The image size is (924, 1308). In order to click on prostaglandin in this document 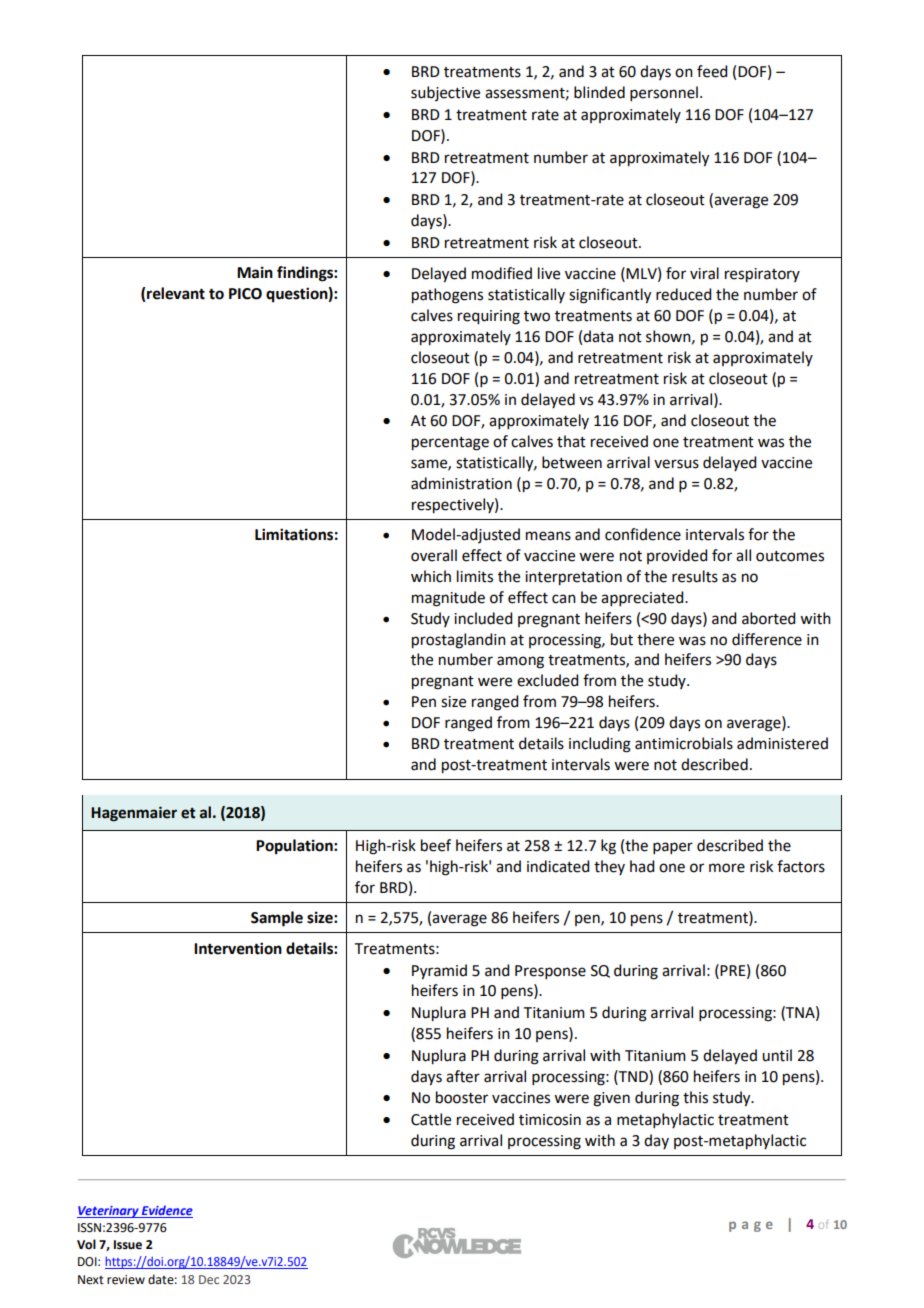, I will do `click(459, 641)`.
